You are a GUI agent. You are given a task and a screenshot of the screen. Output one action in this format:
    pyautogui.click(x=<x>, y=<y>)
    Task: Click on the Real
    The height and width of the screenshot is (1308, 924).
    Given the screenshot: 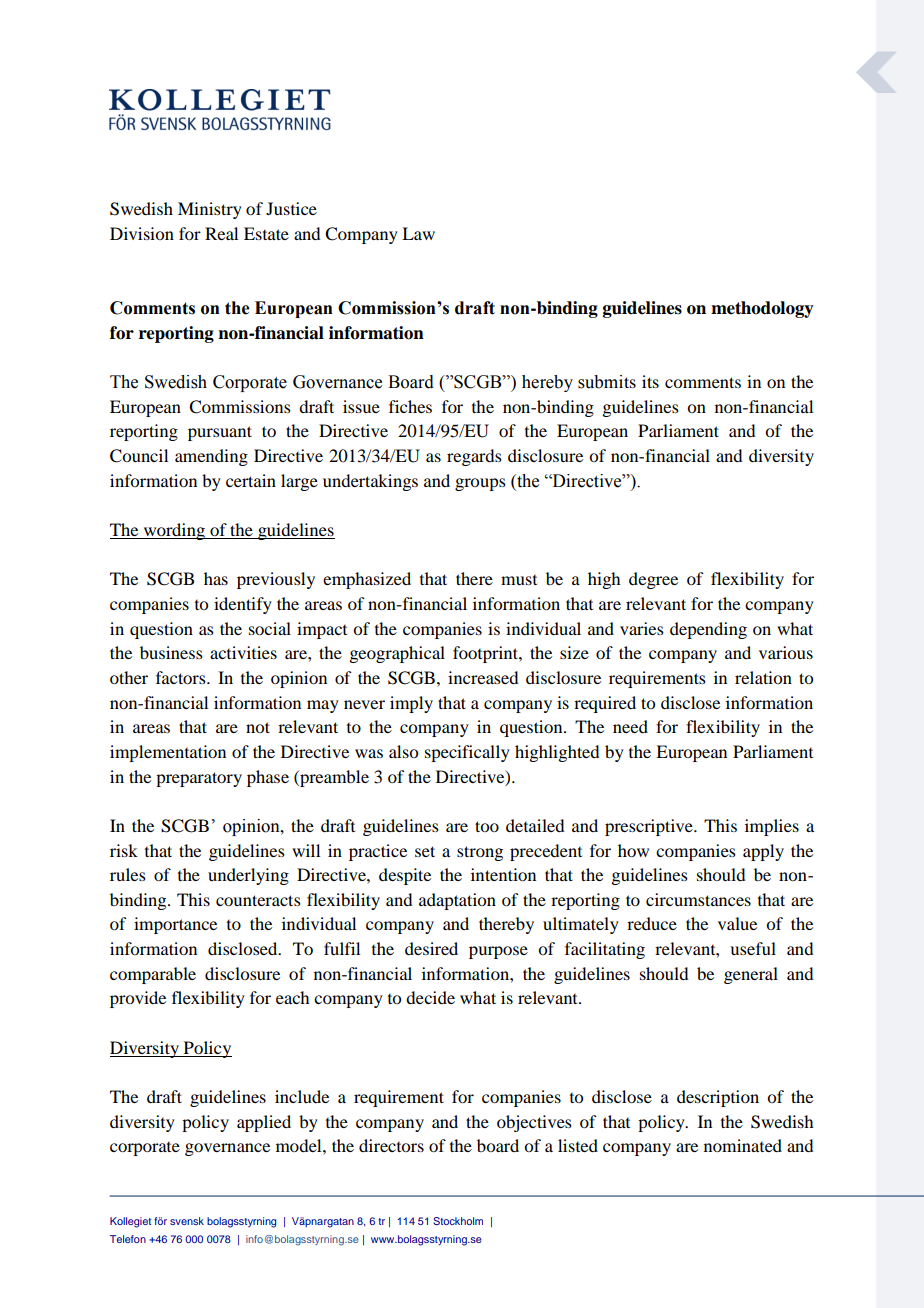 What is the action you would take?
    pyautogui.click(x=221, y=233)
